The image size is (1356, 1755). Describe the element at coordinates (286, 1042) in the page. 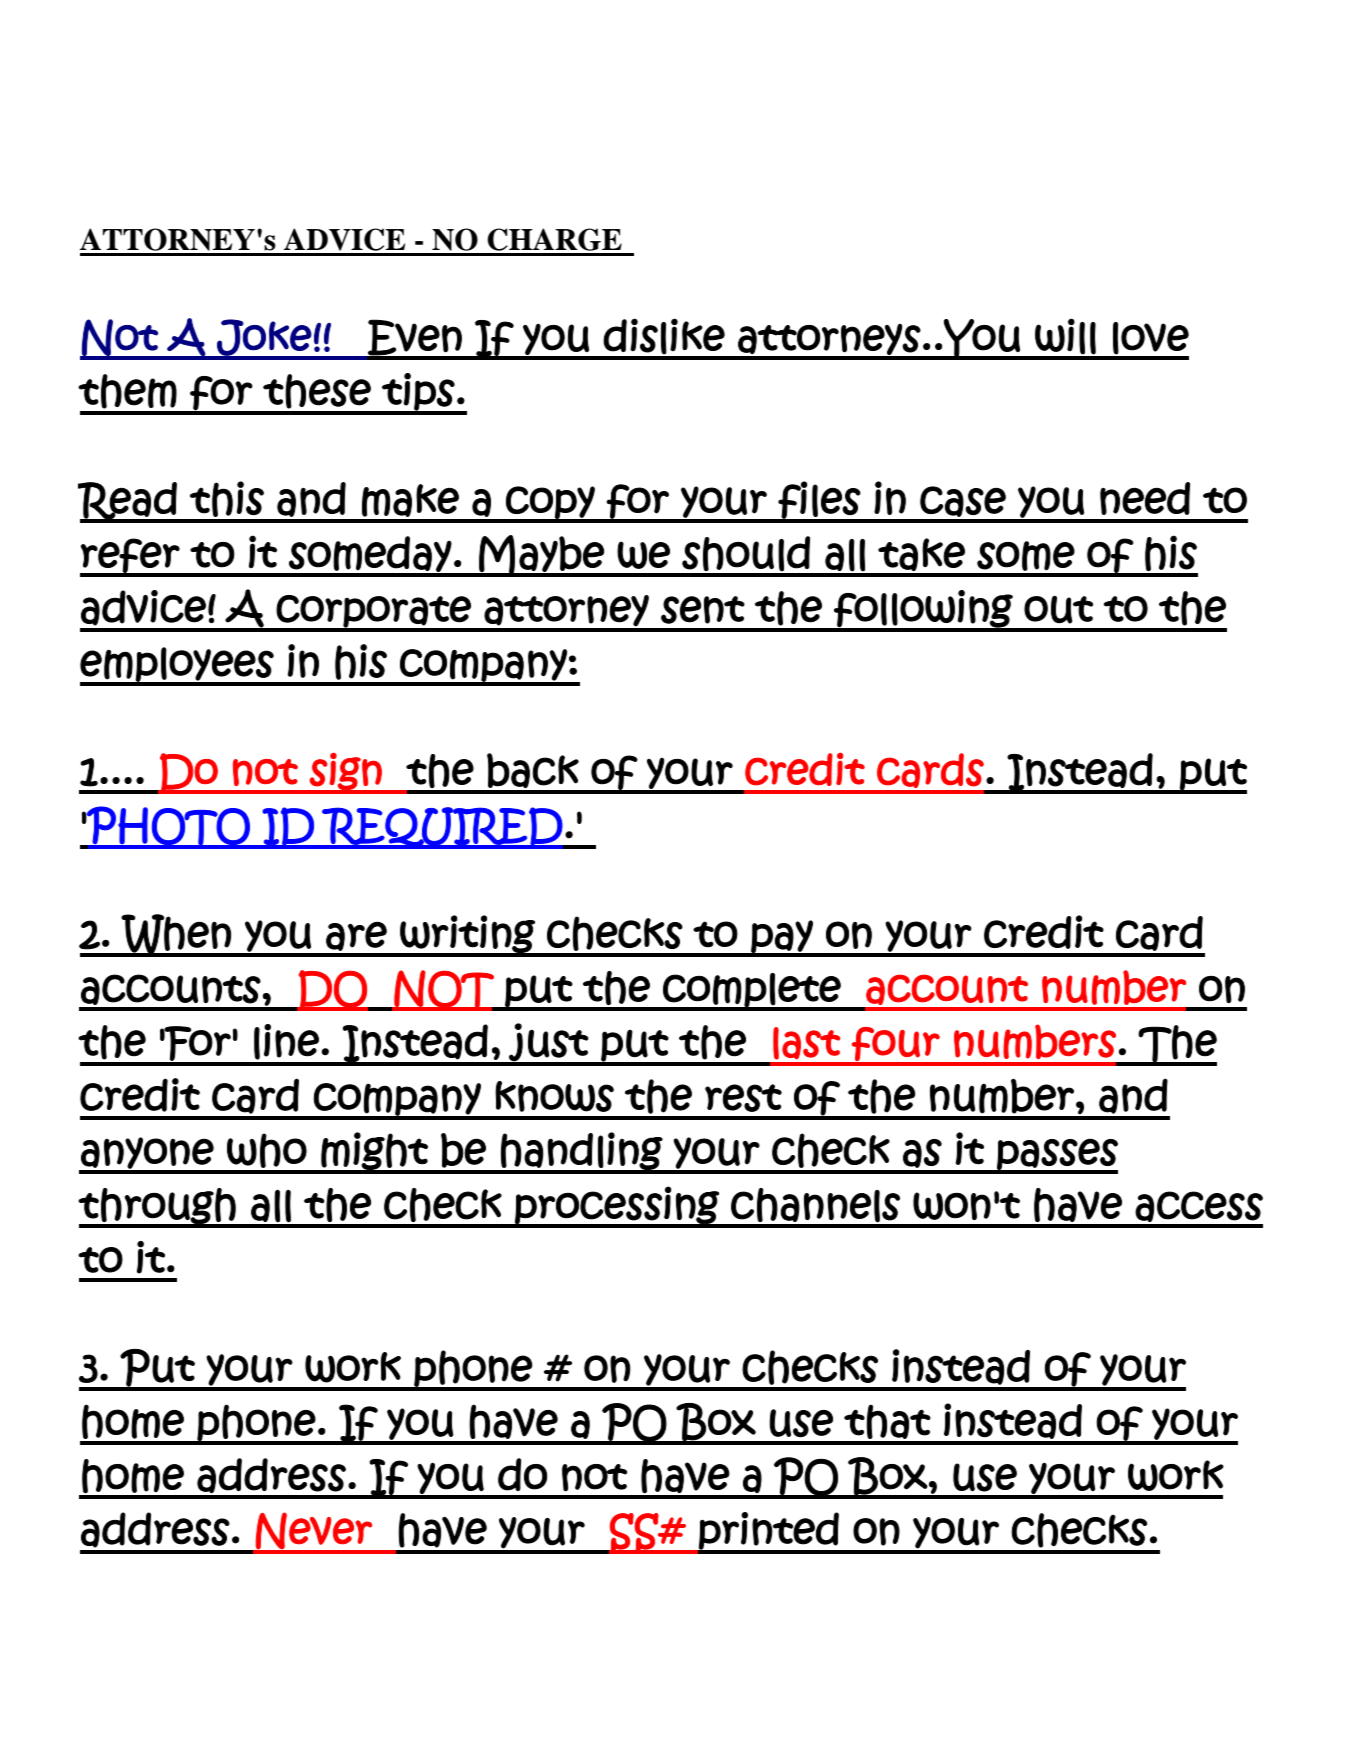

I see `line` at that location.
